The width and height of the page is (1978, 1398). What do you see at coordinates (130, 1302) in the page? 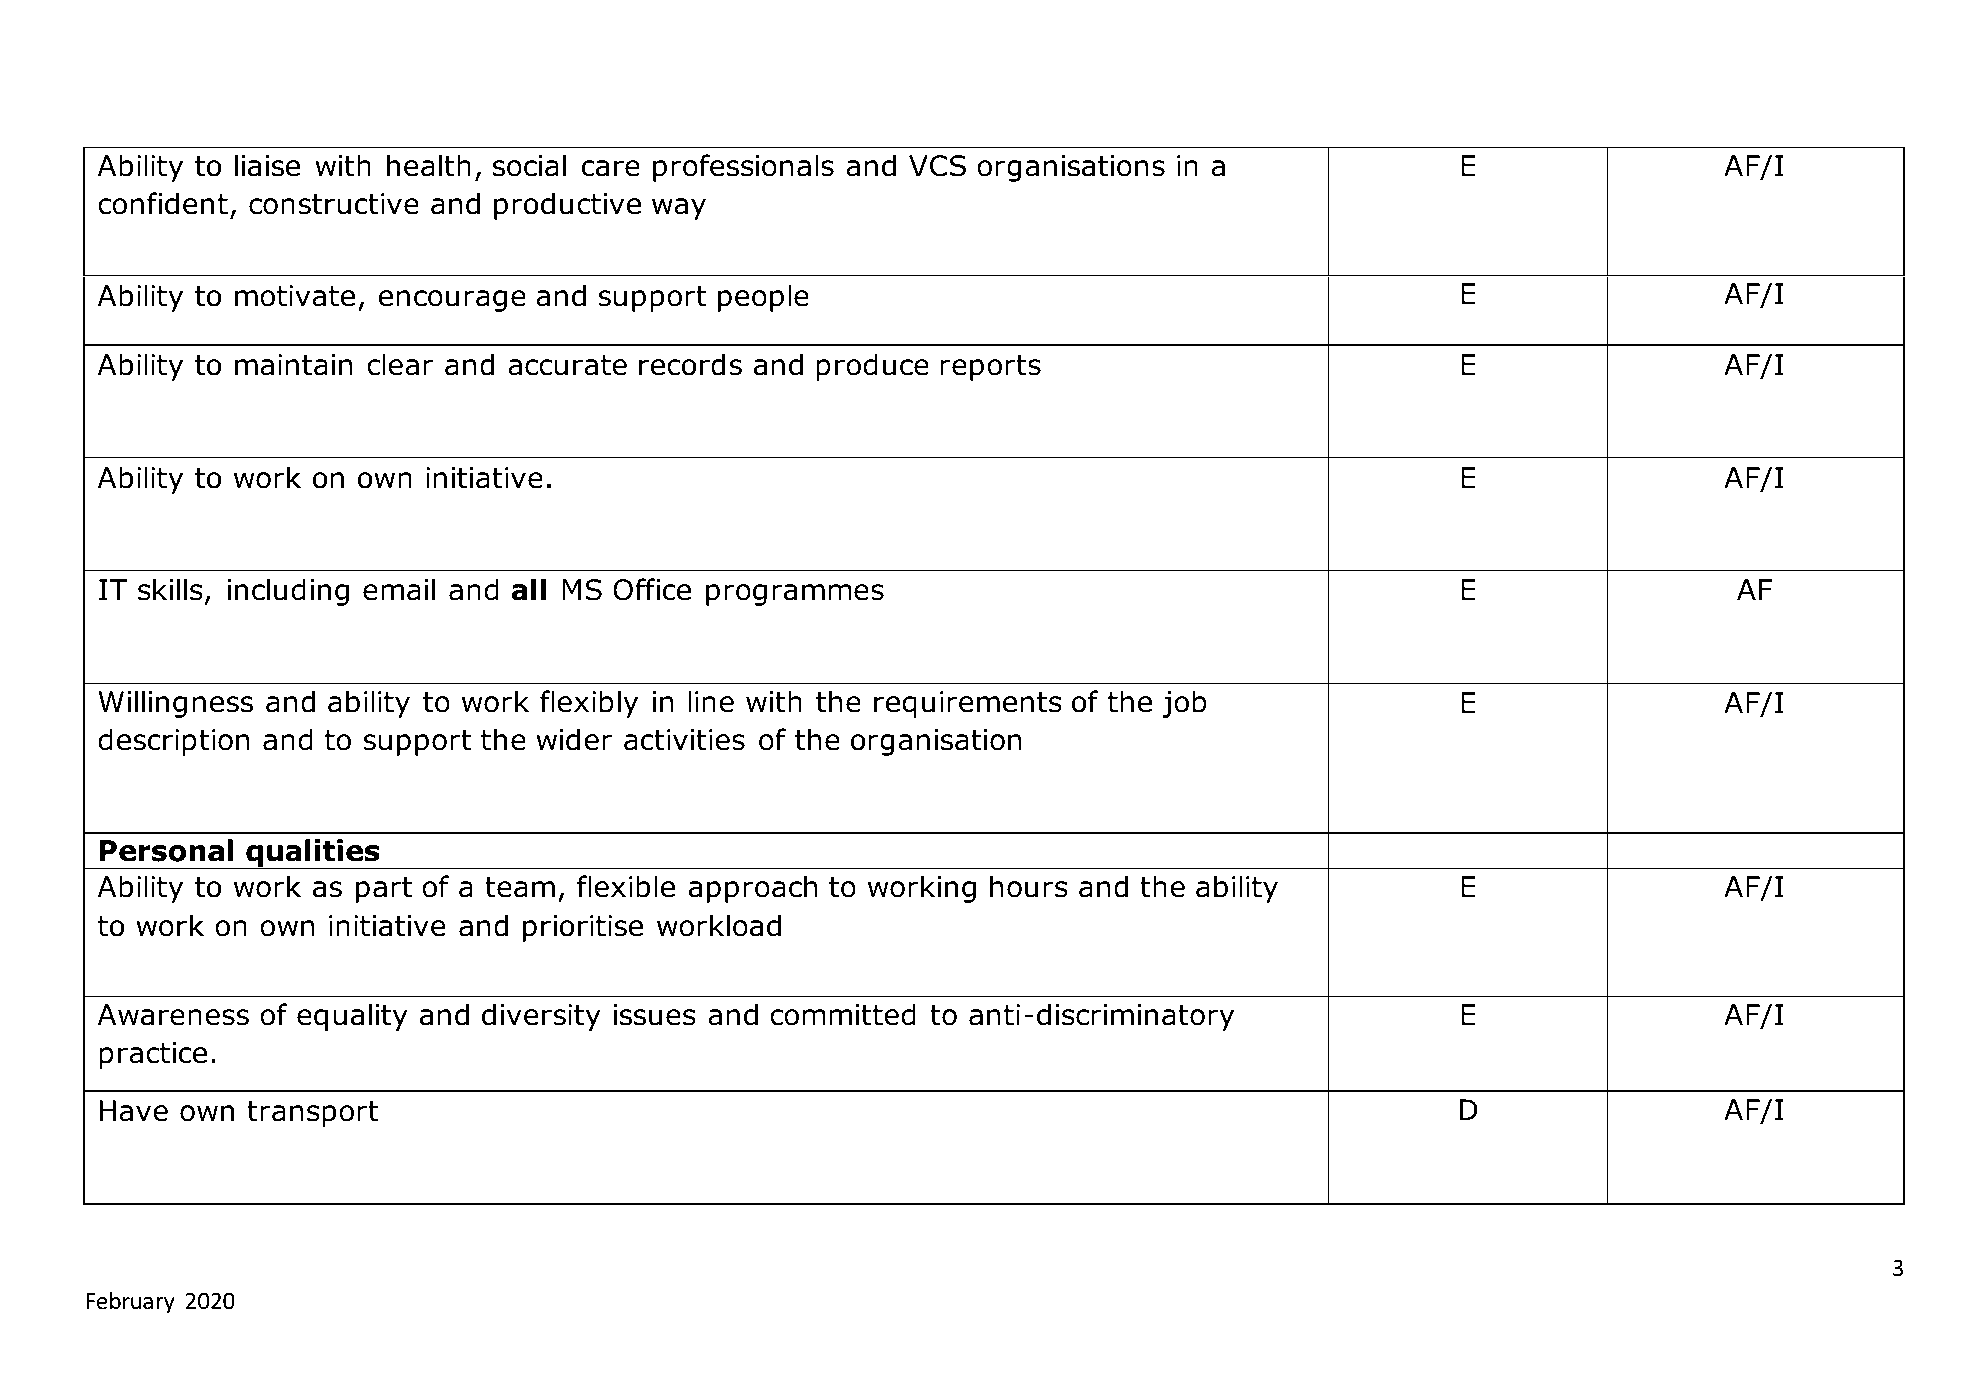
I see `February` at bounding box center [130, 1302].
